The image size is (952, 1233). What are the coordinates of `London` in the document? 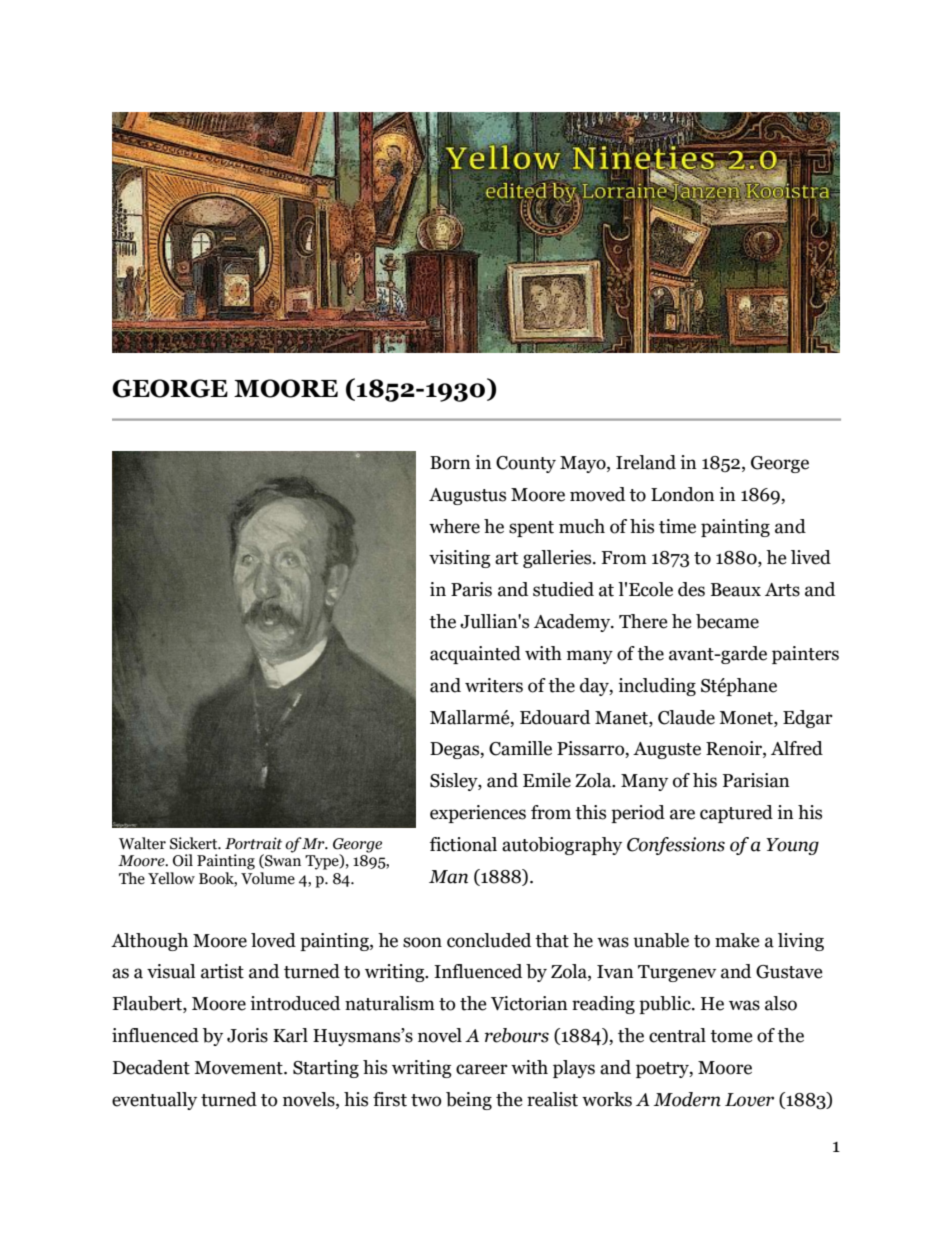 It's located at (683, 494).
